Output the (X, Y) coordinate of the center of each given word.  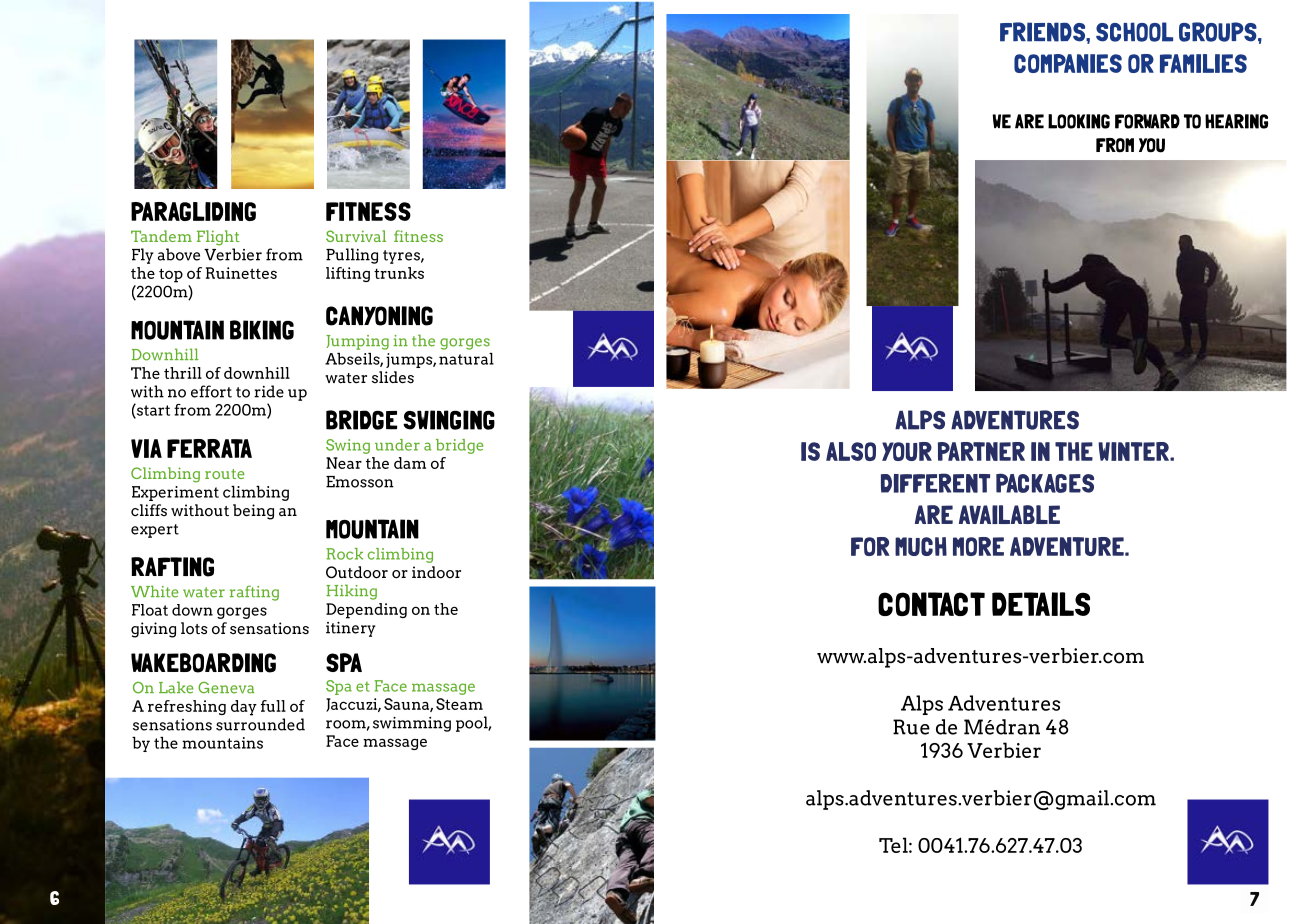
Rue (911, 727)
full (273, 706)
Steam (459, 704)
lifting (348, 274)
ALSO (851, 451)
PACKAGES (1045, 483)
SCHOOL (1134, 32)
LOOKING (1079, 121)
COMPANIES (1068, 63)
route (225, 474)
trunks (399, 273)
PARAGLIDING (193, 211)
